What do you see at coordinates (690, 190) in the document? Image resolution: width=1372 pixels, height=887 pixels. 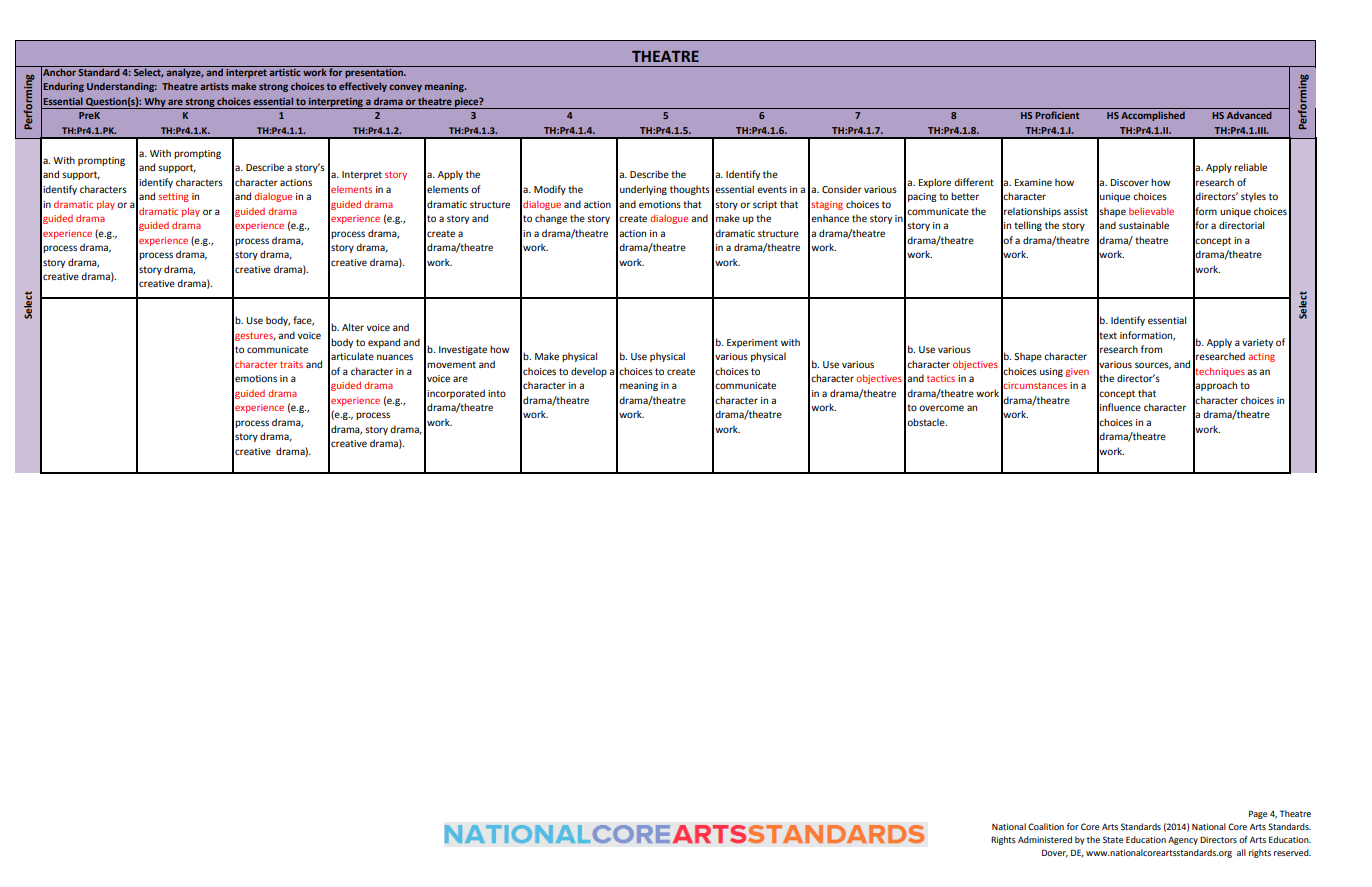 I see `thoughts` at bounding box center [690, 190].
